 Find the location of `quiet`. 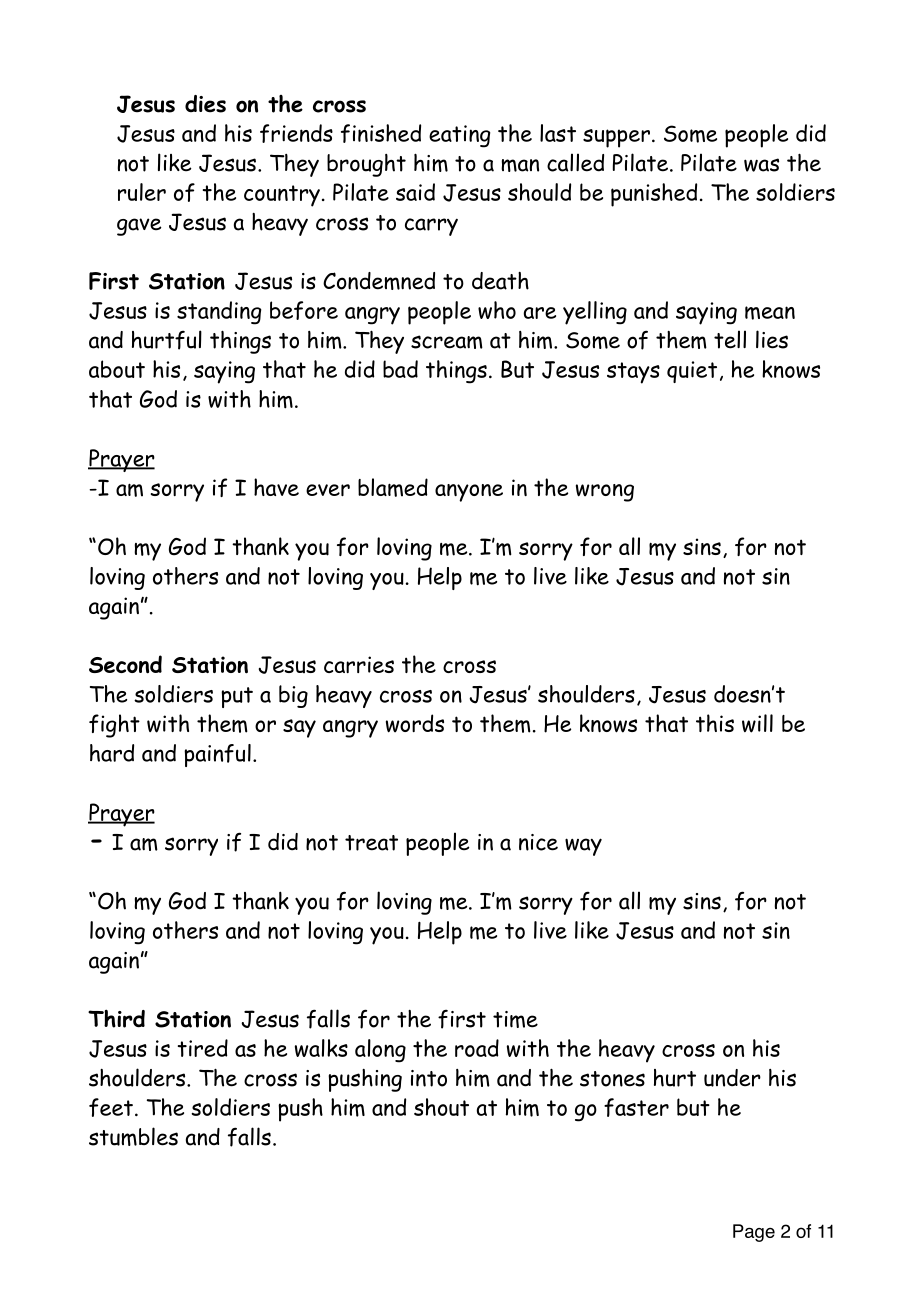

quiet is located at coordinates (692, 372).
